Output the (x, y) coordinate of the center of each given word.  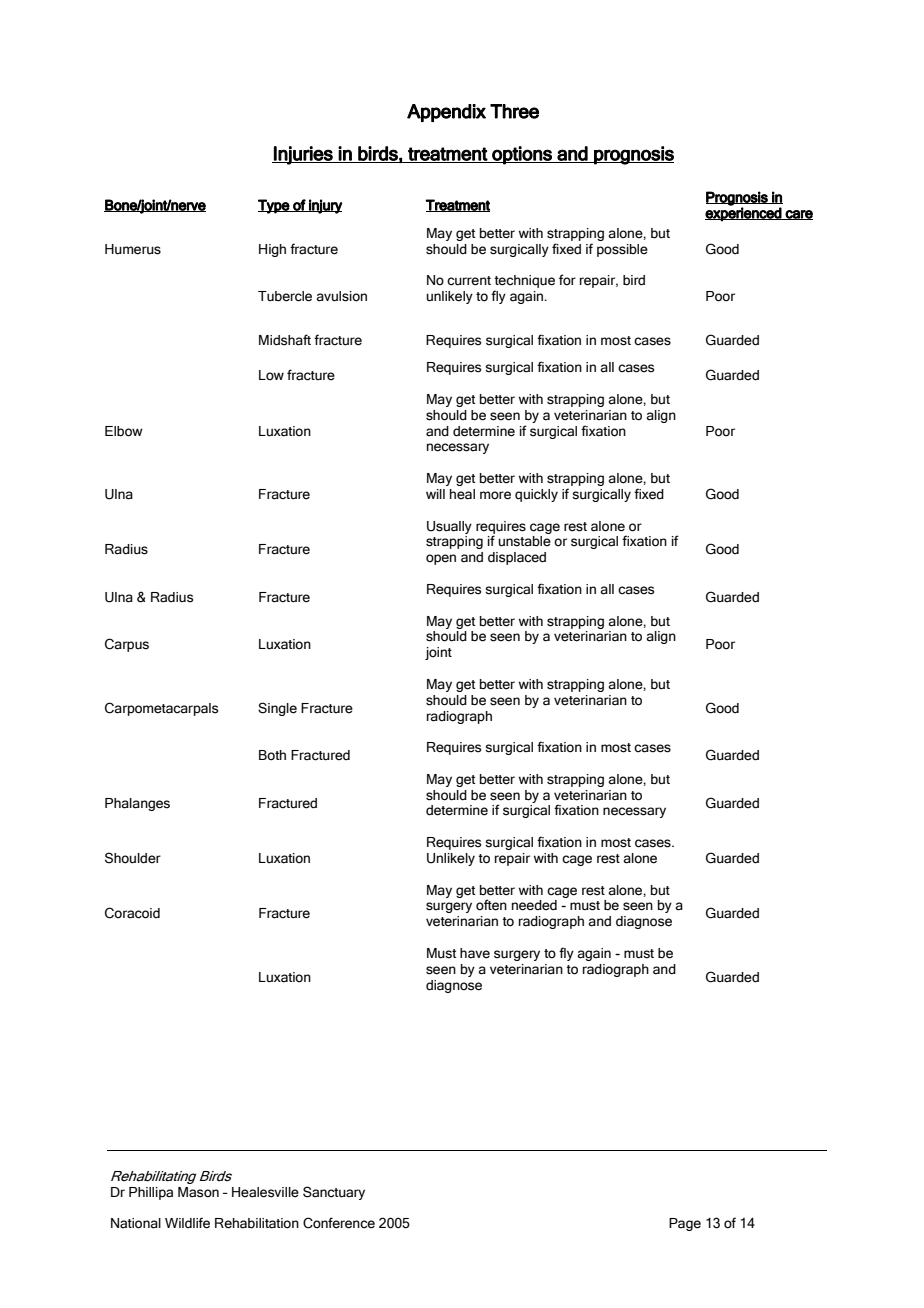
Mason (198, 1192)
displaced (517, 558)
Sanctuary (334, 1193)
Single (277, 709)
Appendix (446, 113)
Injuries (303, 155)
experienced (744, 214)
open (441, 559)
